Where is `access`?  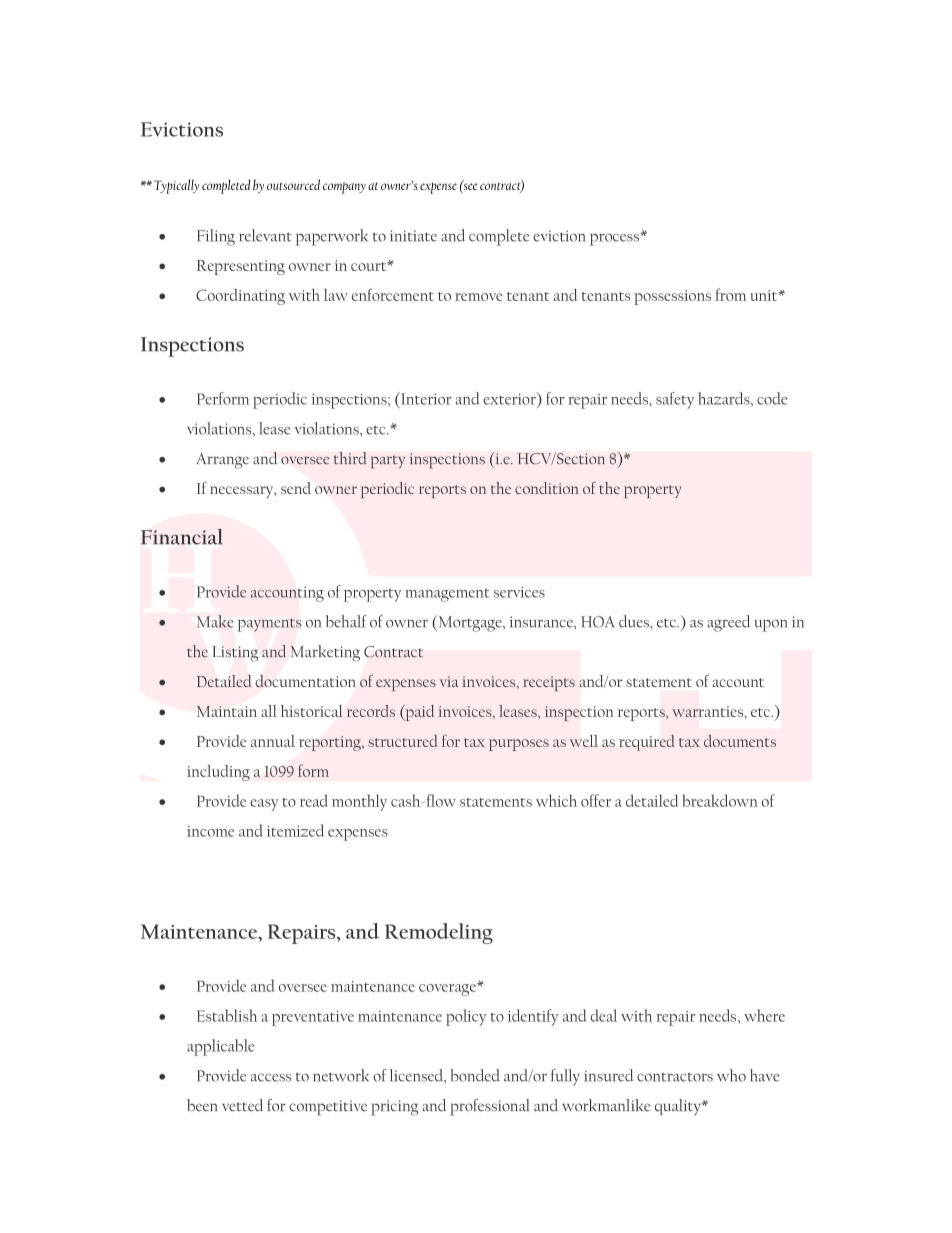
access is located at coordinates (271, 1078).
